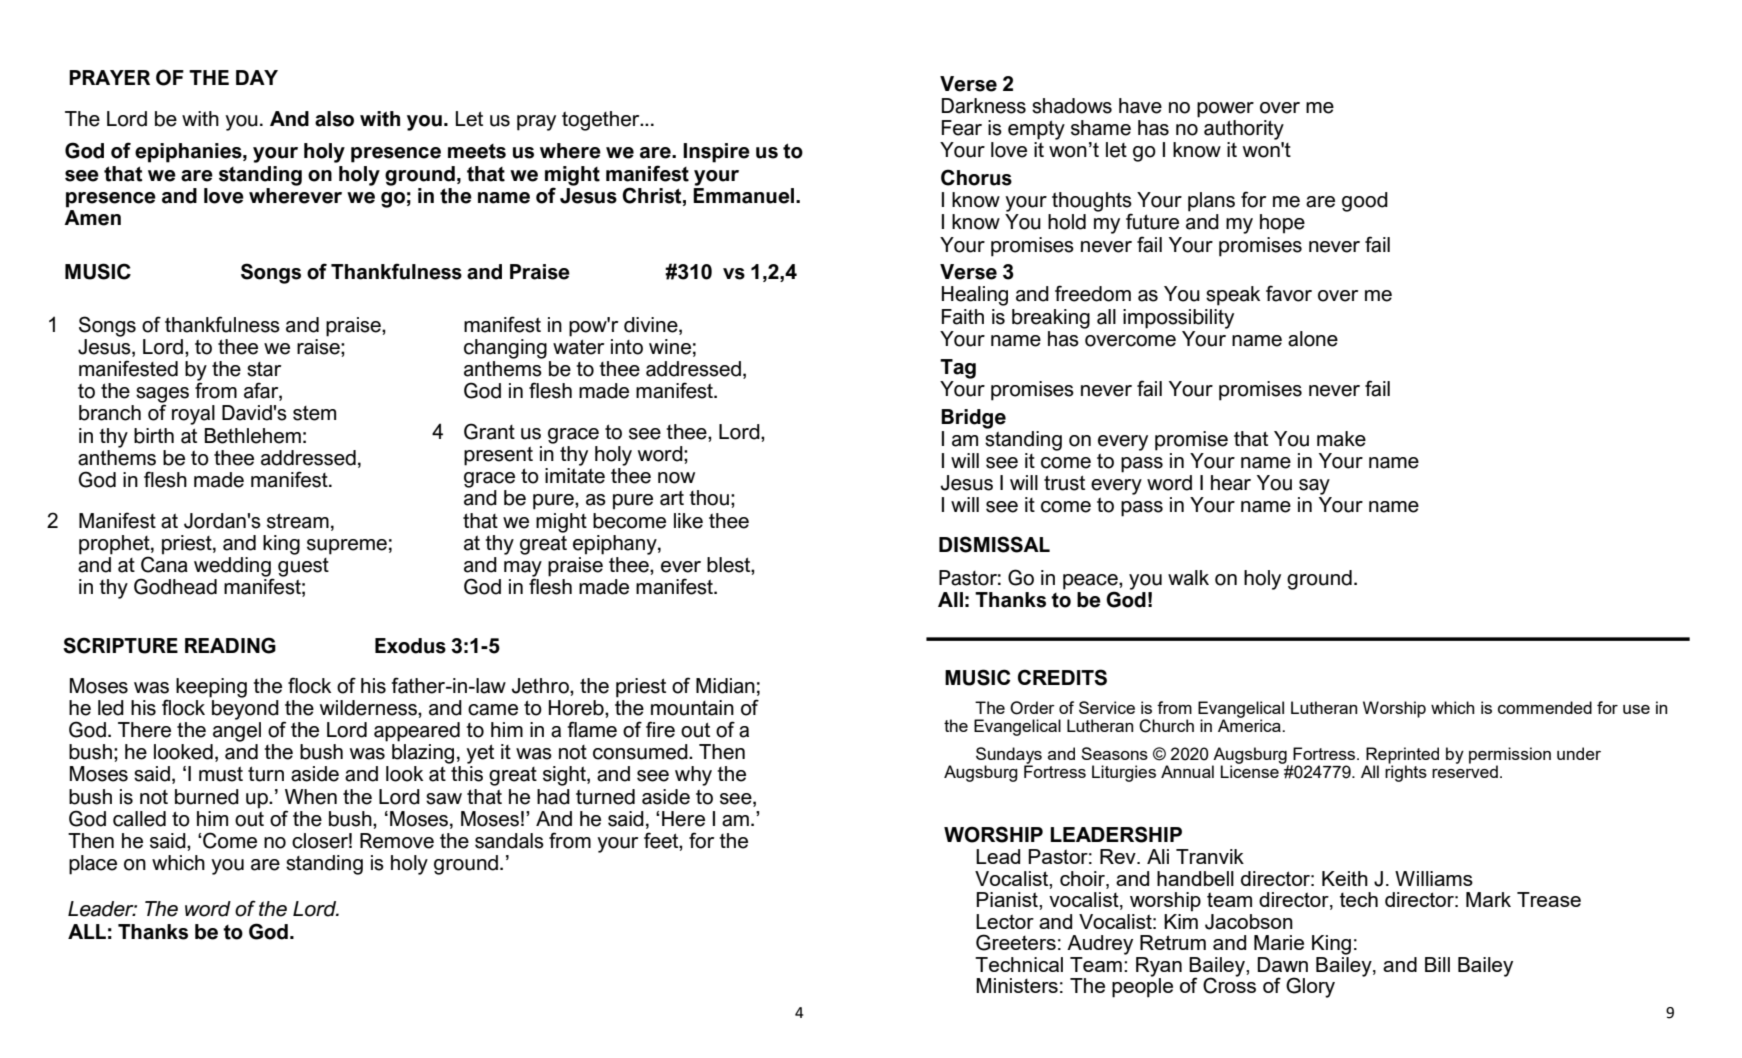 Image resolution: width=1742 pixels, height=1058 pixels. What do you see at coordinates (334, 119) in the page?
I see `also` at bounding box center [334, 119].
